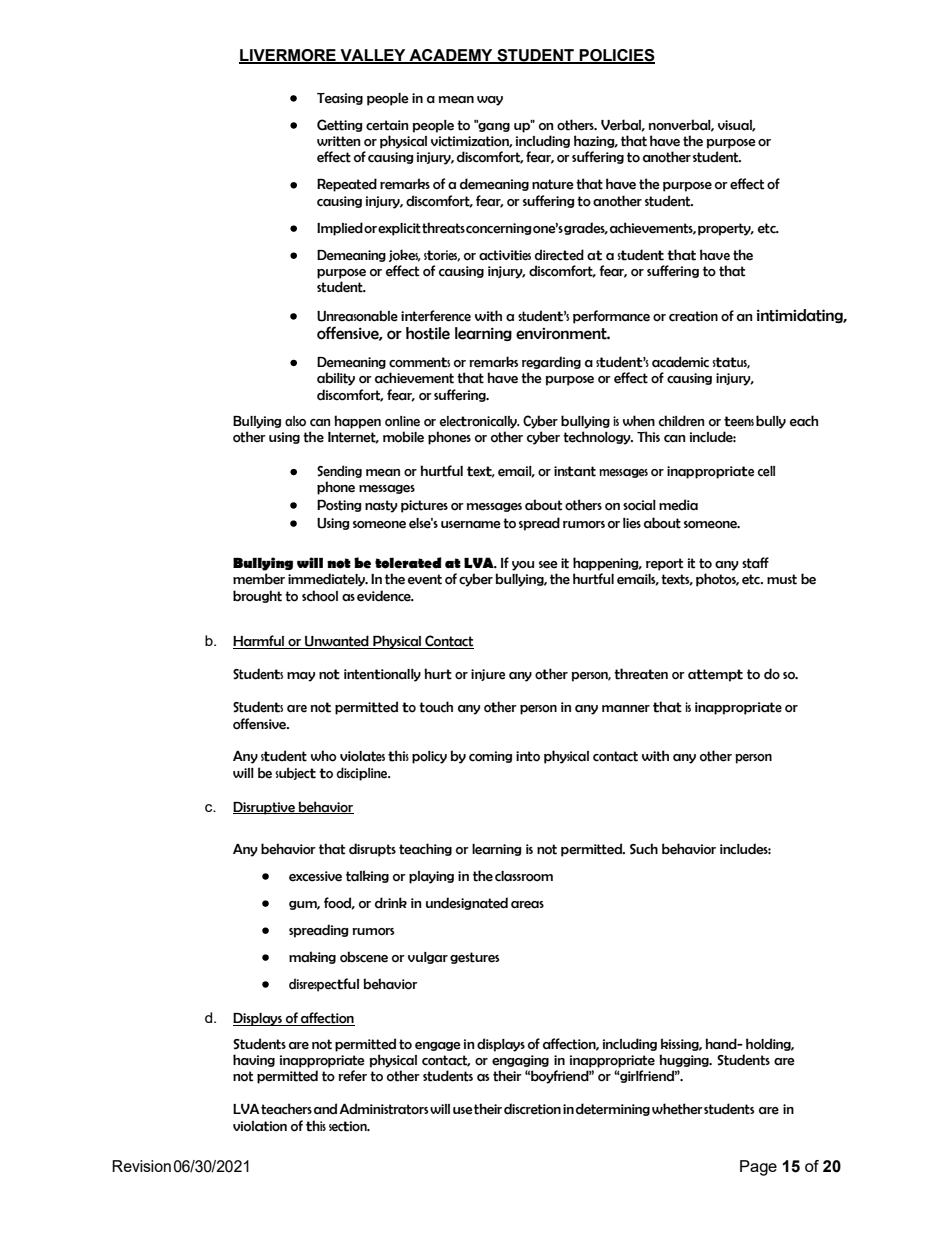 This image has height=1233, width=952. What do you see at coordinates (528, 756) in the image?
I see `into` at bounding box center [528, 756].
